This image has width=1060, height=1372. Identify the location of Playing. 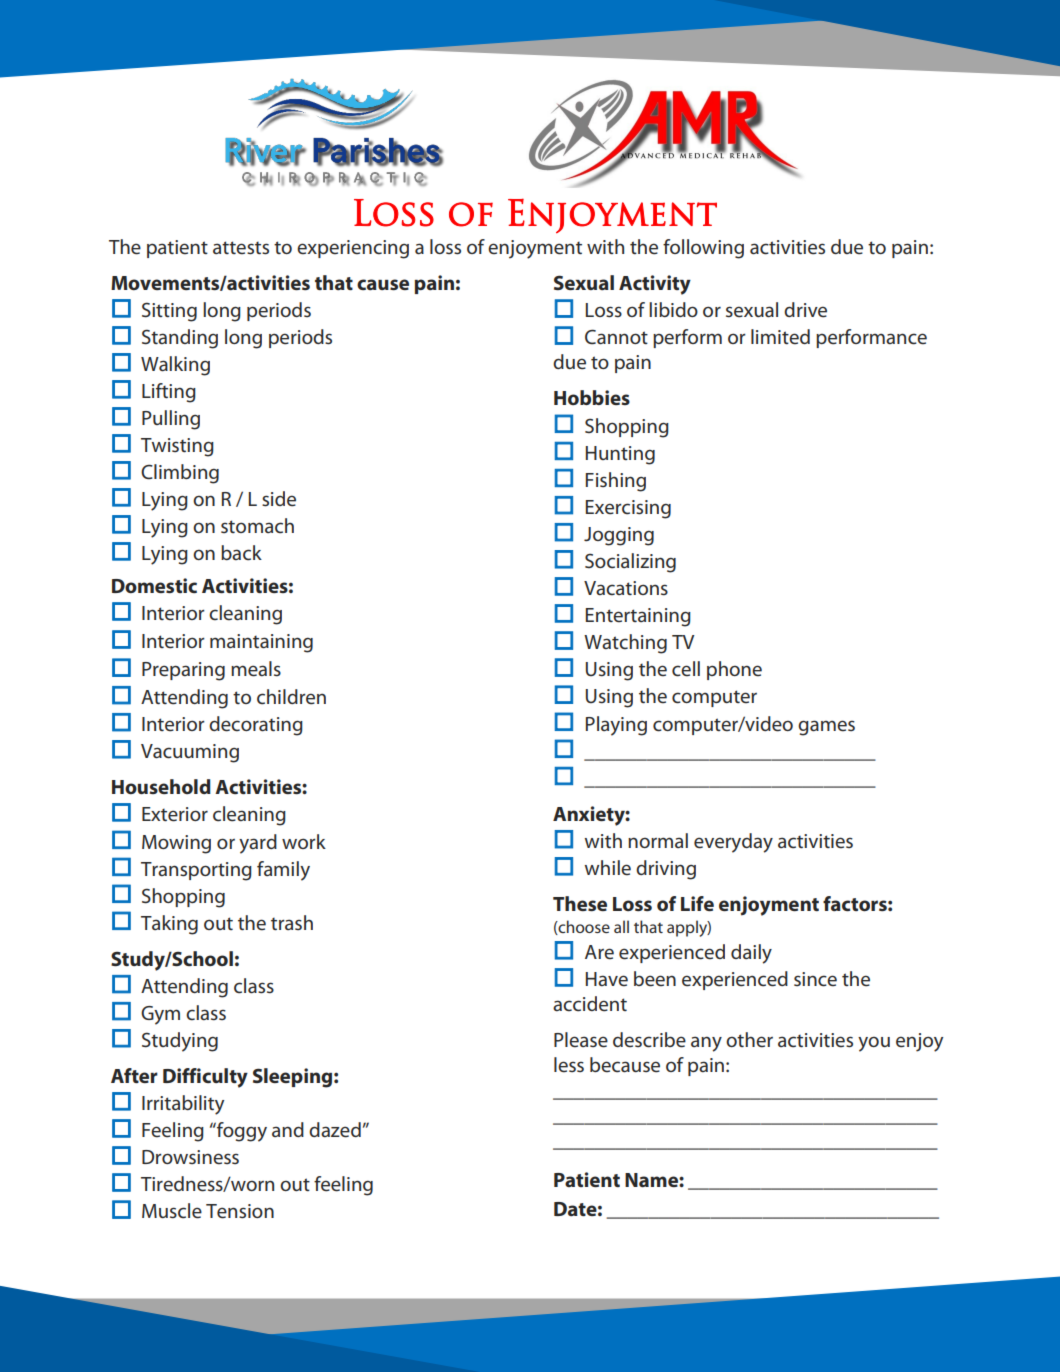
(616, 726).
